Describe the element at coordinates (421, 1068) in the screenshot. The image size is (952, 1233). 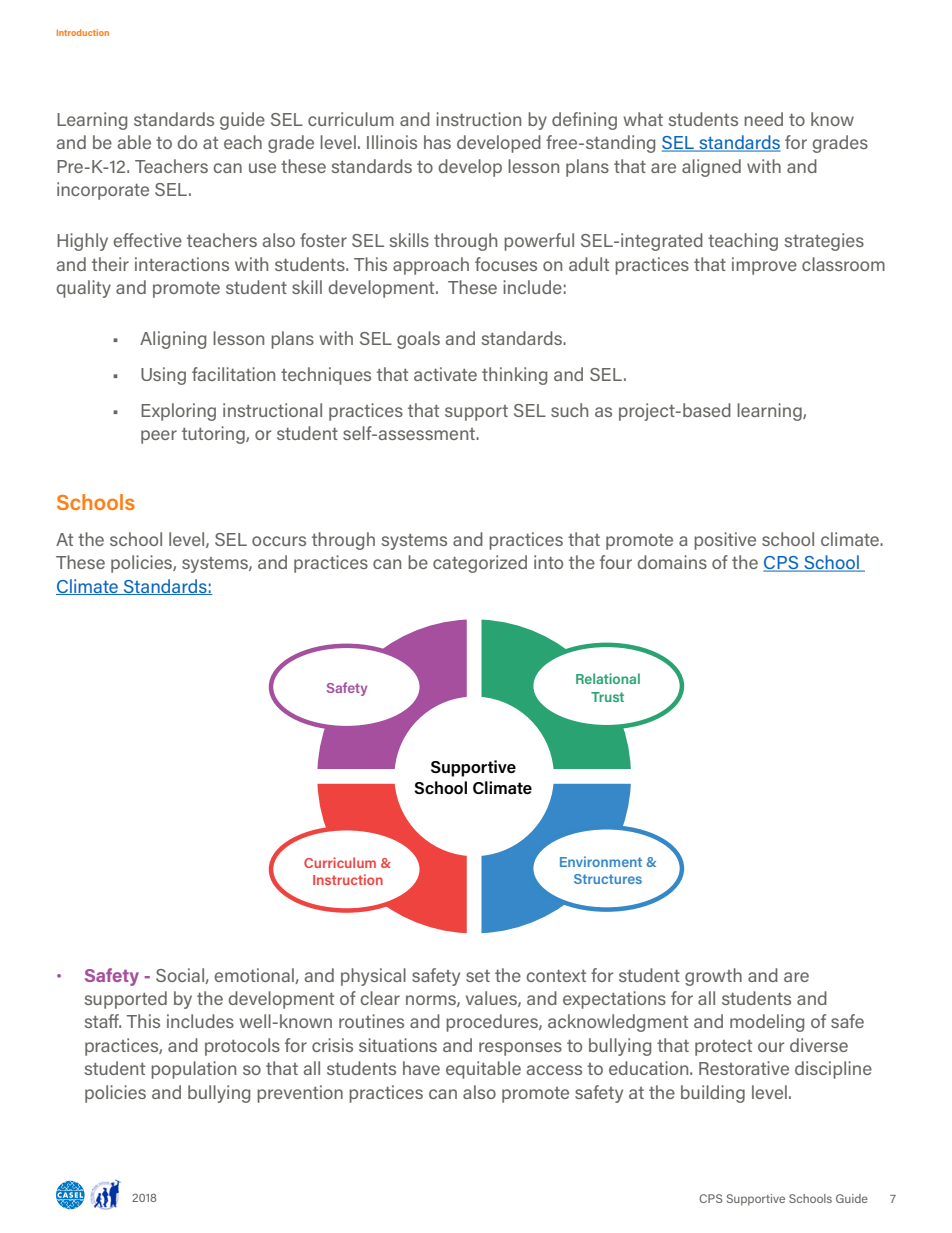
I see `have` at that location.
